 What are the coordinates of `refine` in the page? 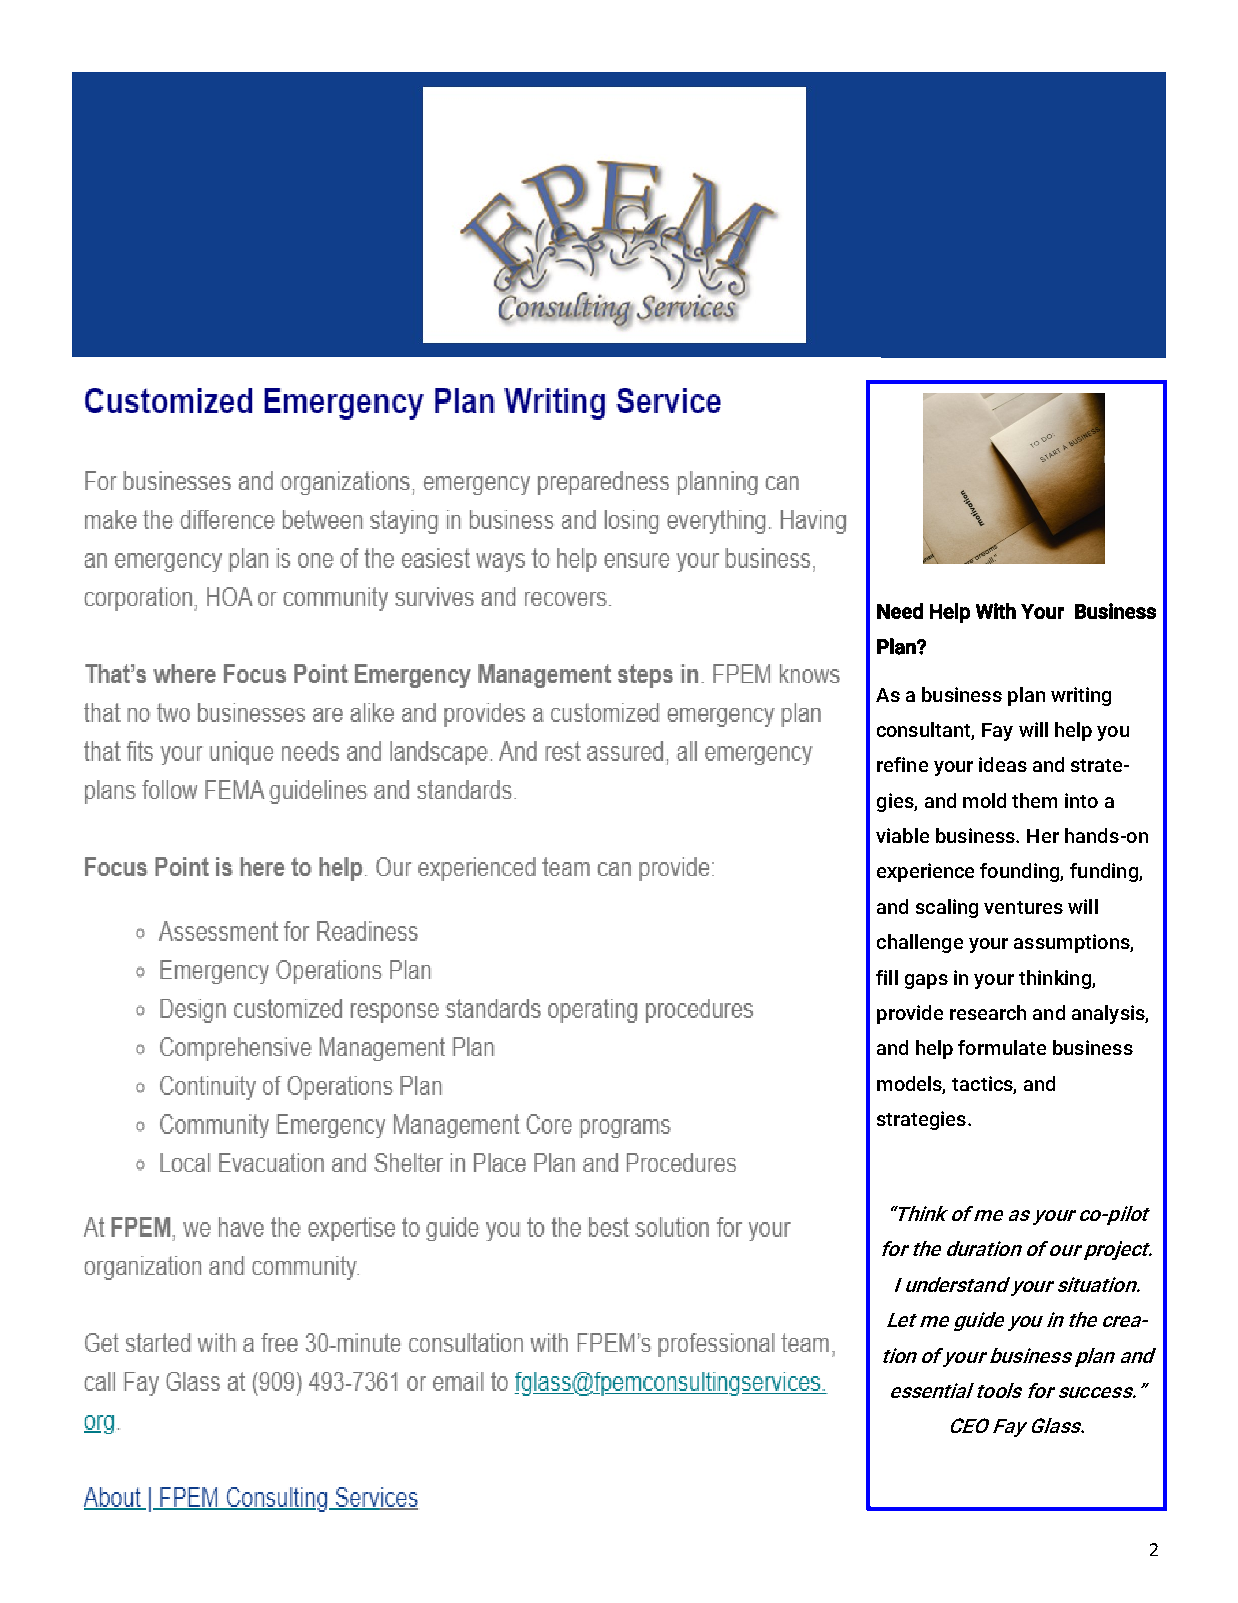 It's located at (902, 764).
